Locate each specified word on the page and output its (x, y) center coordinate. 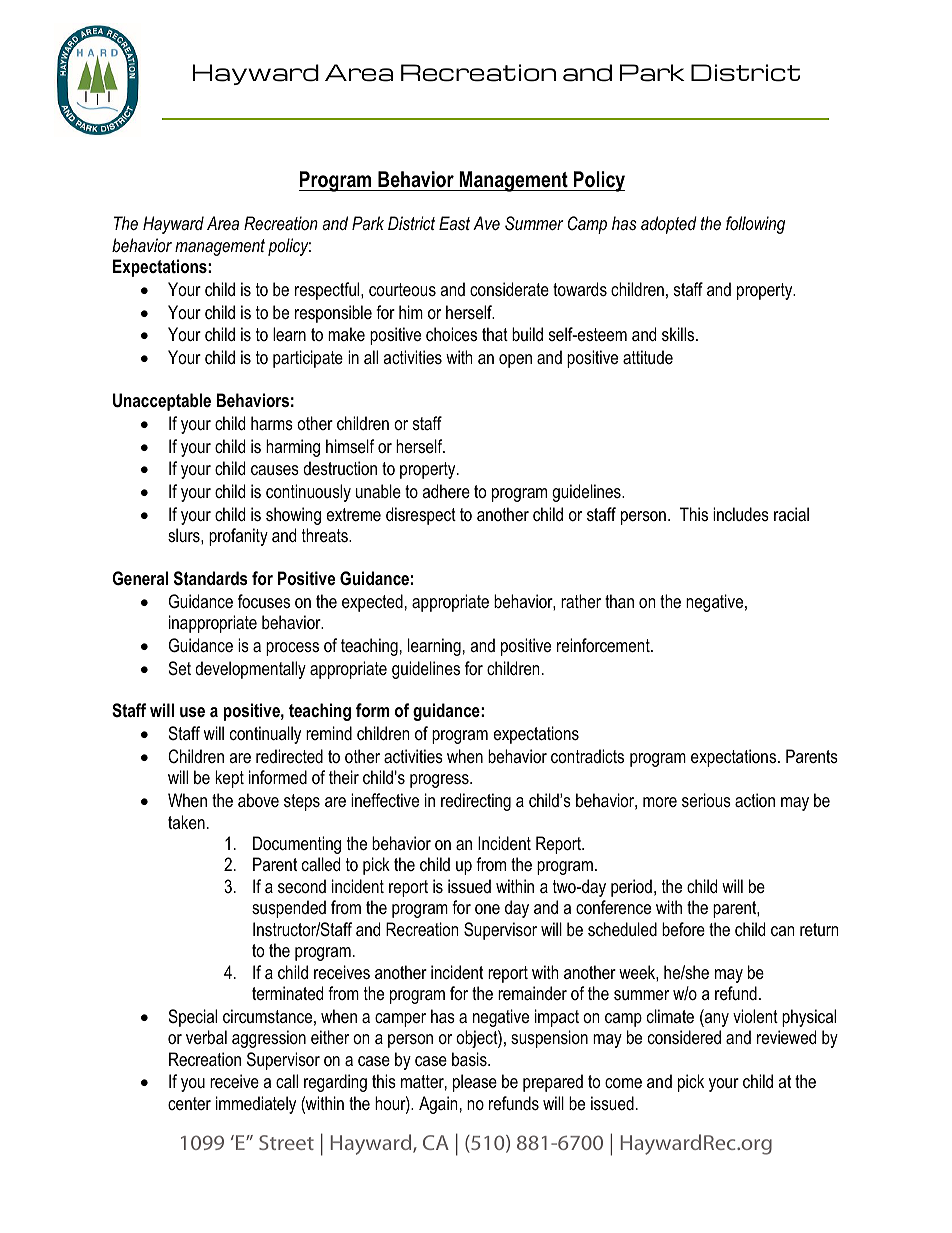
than (619, 601)
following (755, 225)
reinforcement (604, 645)
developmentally (250, 670)
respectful (328, 291)
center (189, 1103)
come (623, 1083)
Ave (486, 223)
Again (438, 1105)
